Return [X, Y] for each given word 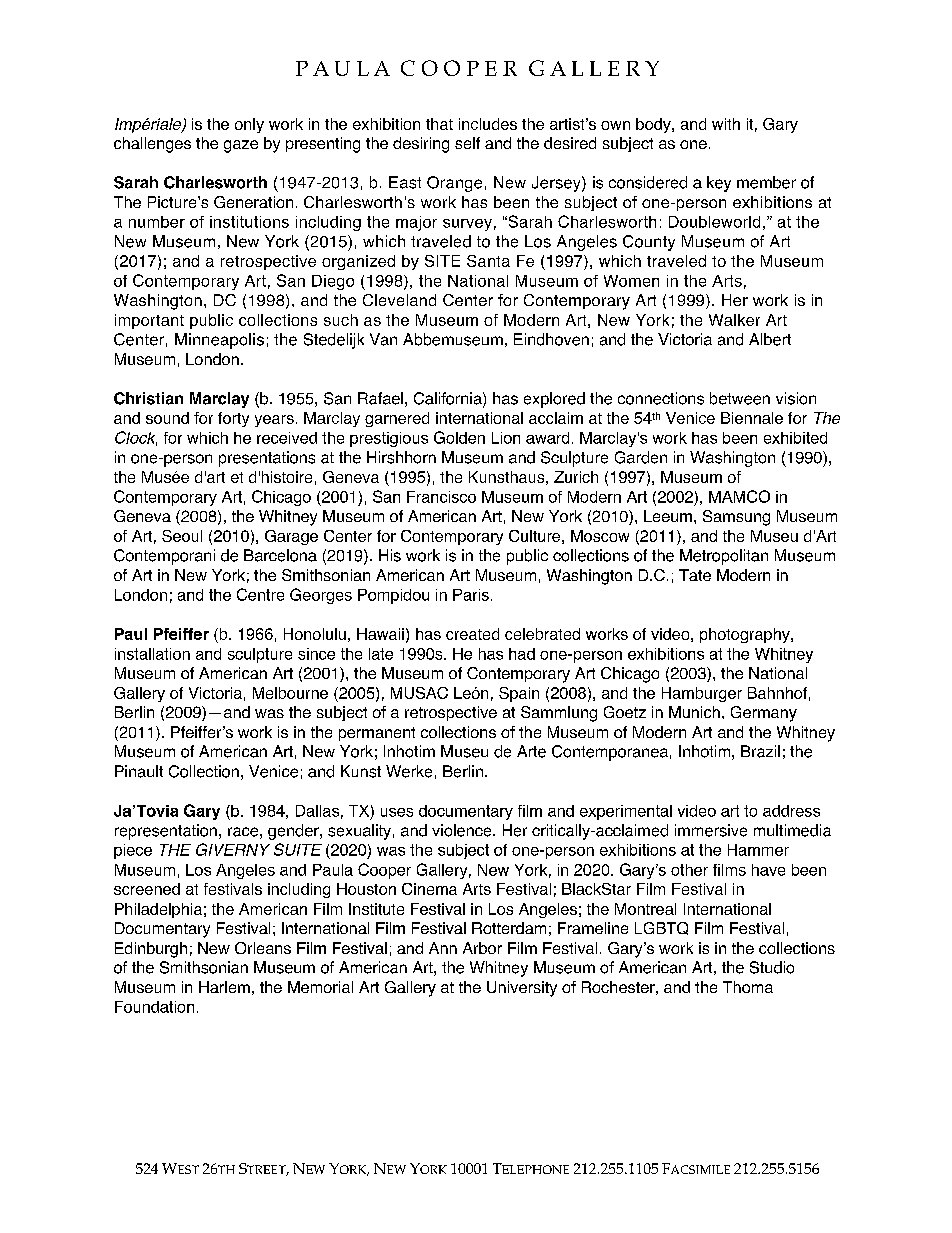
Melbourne [290, 693]
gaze [241, 146]
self [467, 143]
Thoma [748, 987]
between [740, 398]
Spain [519, 694]
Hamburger [702, 694]
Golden [459, 437]
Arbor [482, 948]
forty [233, 419]
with [726, 124]
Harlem [224, 987]
